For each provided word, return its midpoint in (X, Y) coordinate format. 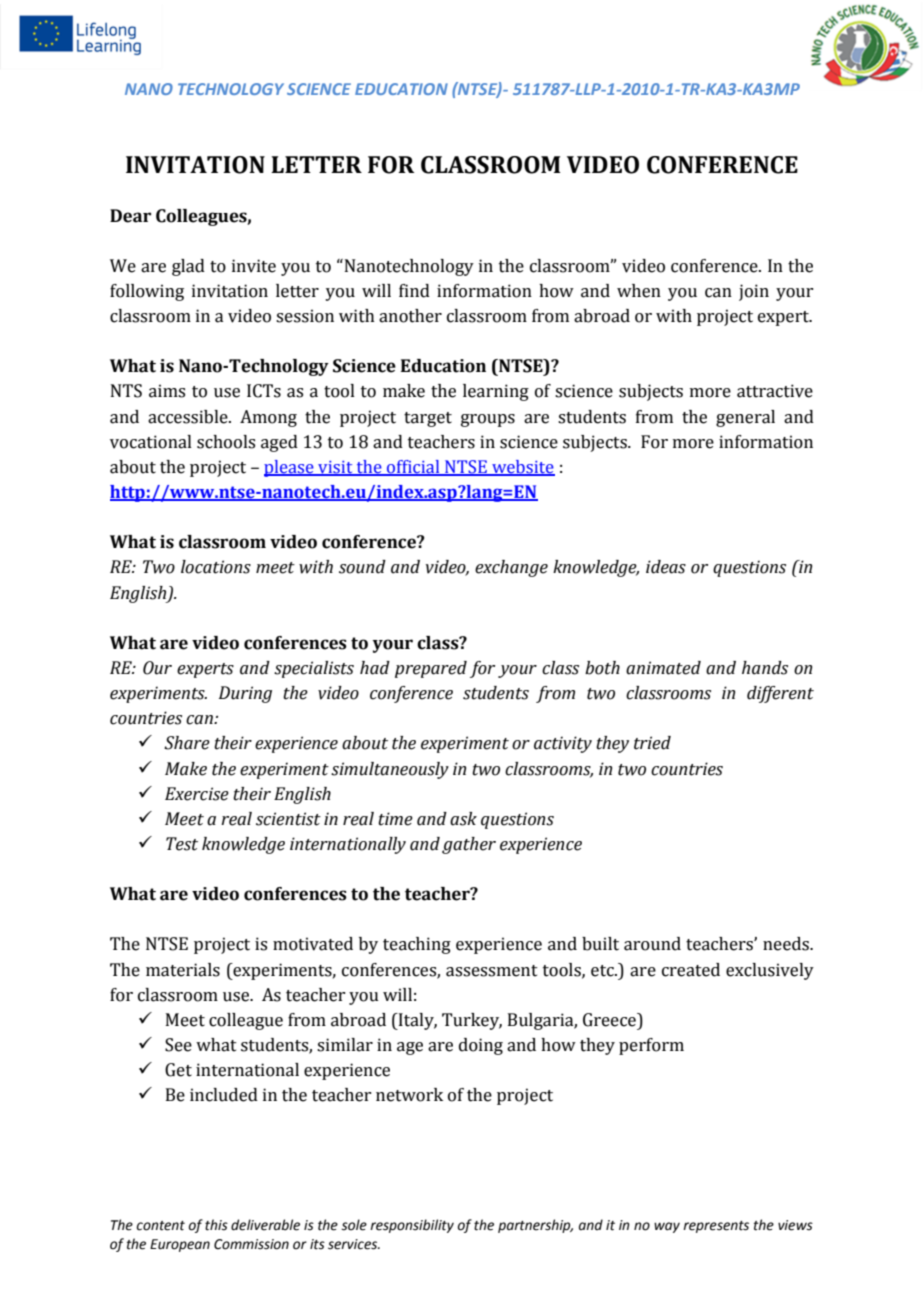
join (754, 292)
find (414, 291)
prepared (431, 669)
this (216, 1225)
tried (652, 743)
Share (187, 743)
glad (188, 267)
